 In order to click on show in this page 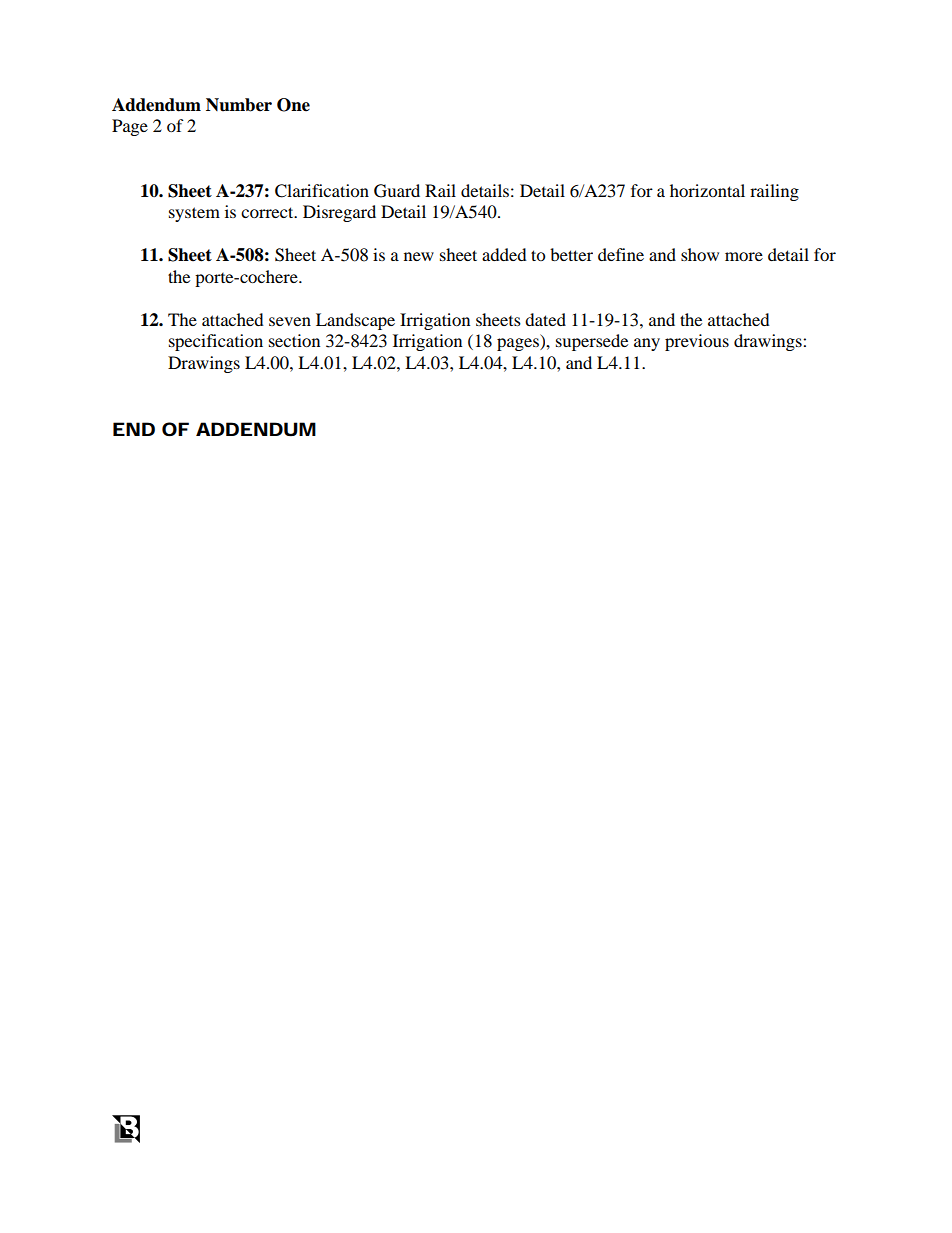, I will do `click(700, 254)`.
